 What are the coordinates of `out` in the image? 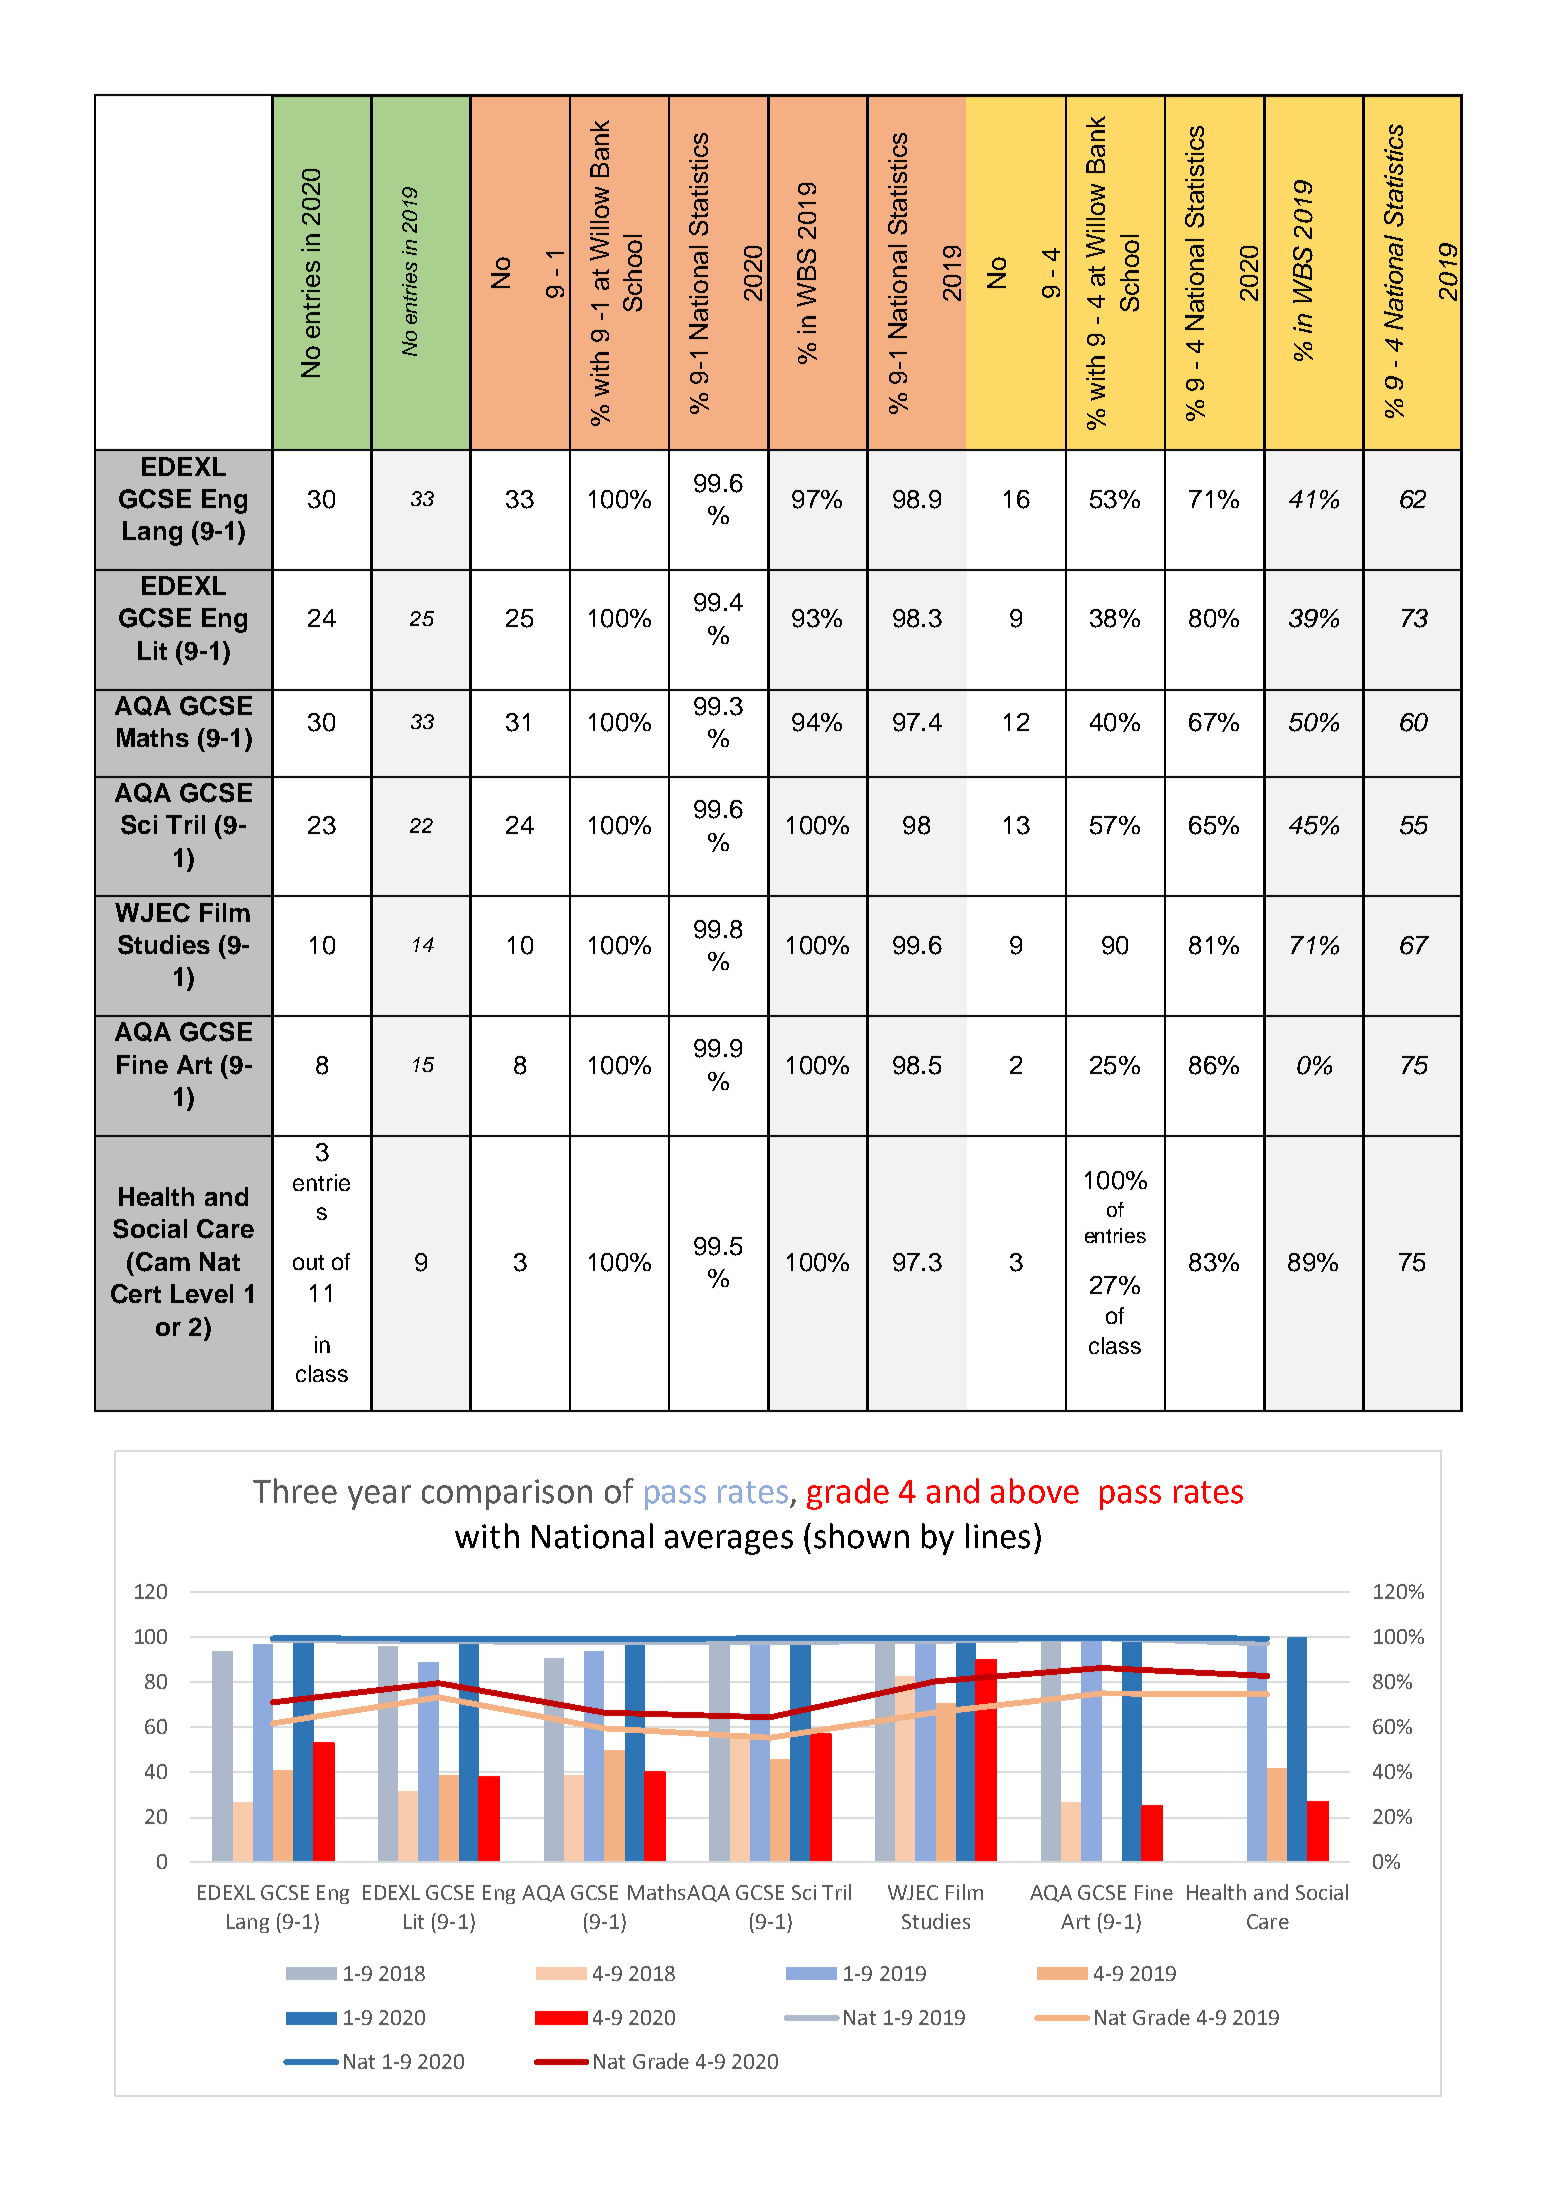 It's located at (308, 1262).
